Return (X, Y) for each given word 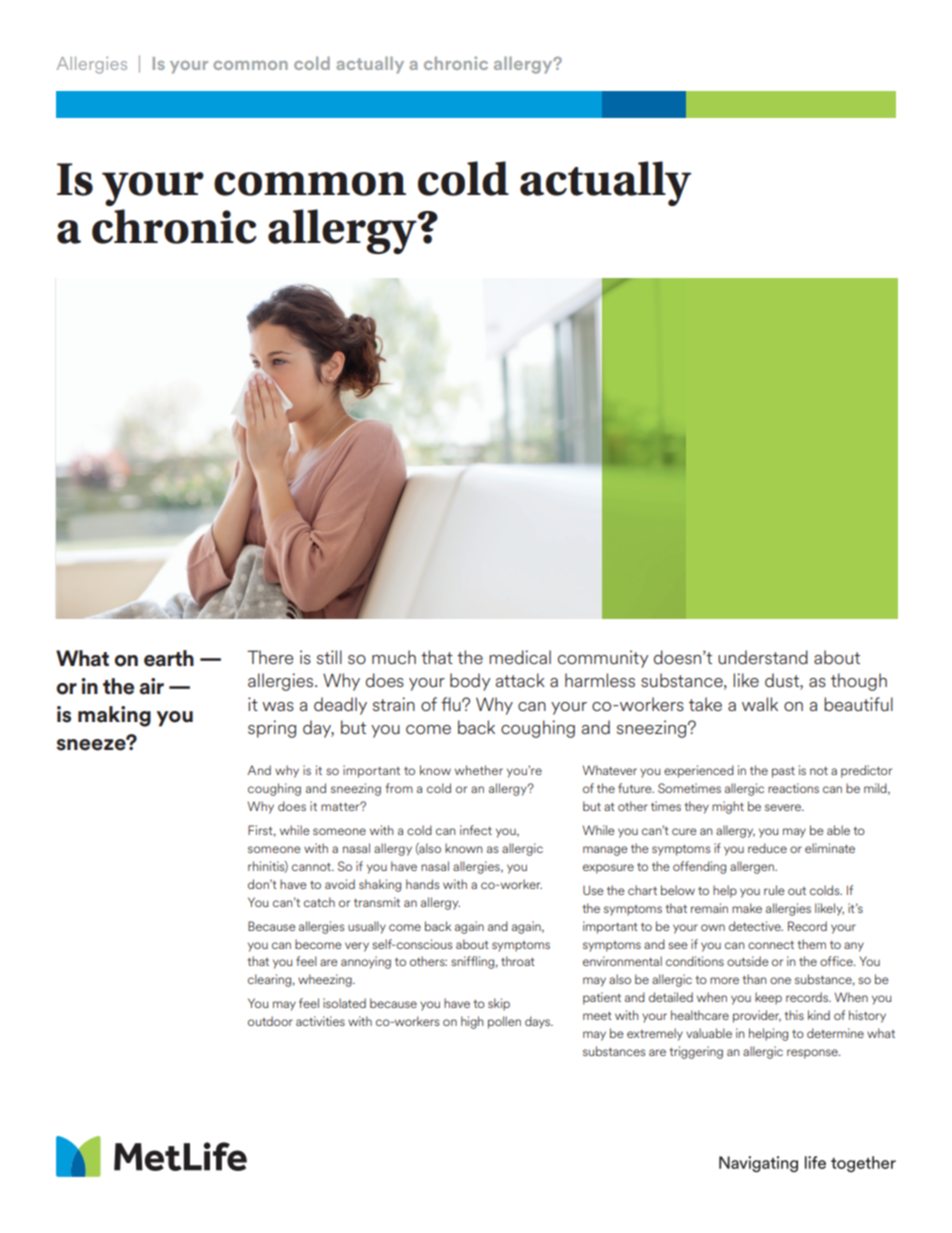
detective (756, 926)
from (399, 788)
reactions (793, 788)
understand (763, 657)
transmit (377, 902)
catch (319, 902)
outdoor (270, 1021)
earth (169, 658)
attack (520, 680)
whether (479, 770)
